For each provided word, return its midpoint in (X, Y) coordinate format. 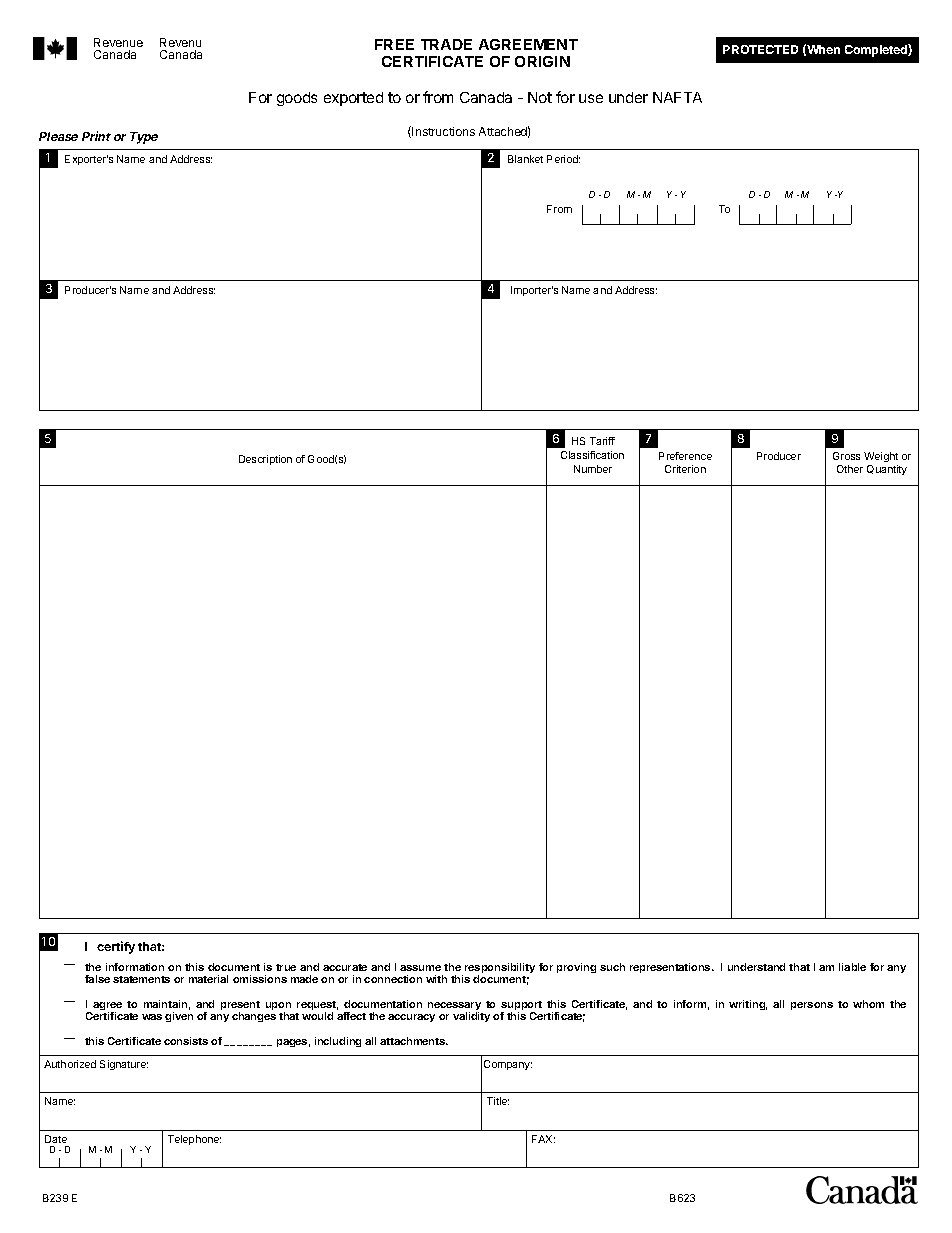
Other (850, 469)
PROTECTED (760, 49)
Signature (124, 1065)
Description (265, 460)
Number (593, 469)
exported (353, 99)
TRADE (446, 44)
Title (498, 1101)
